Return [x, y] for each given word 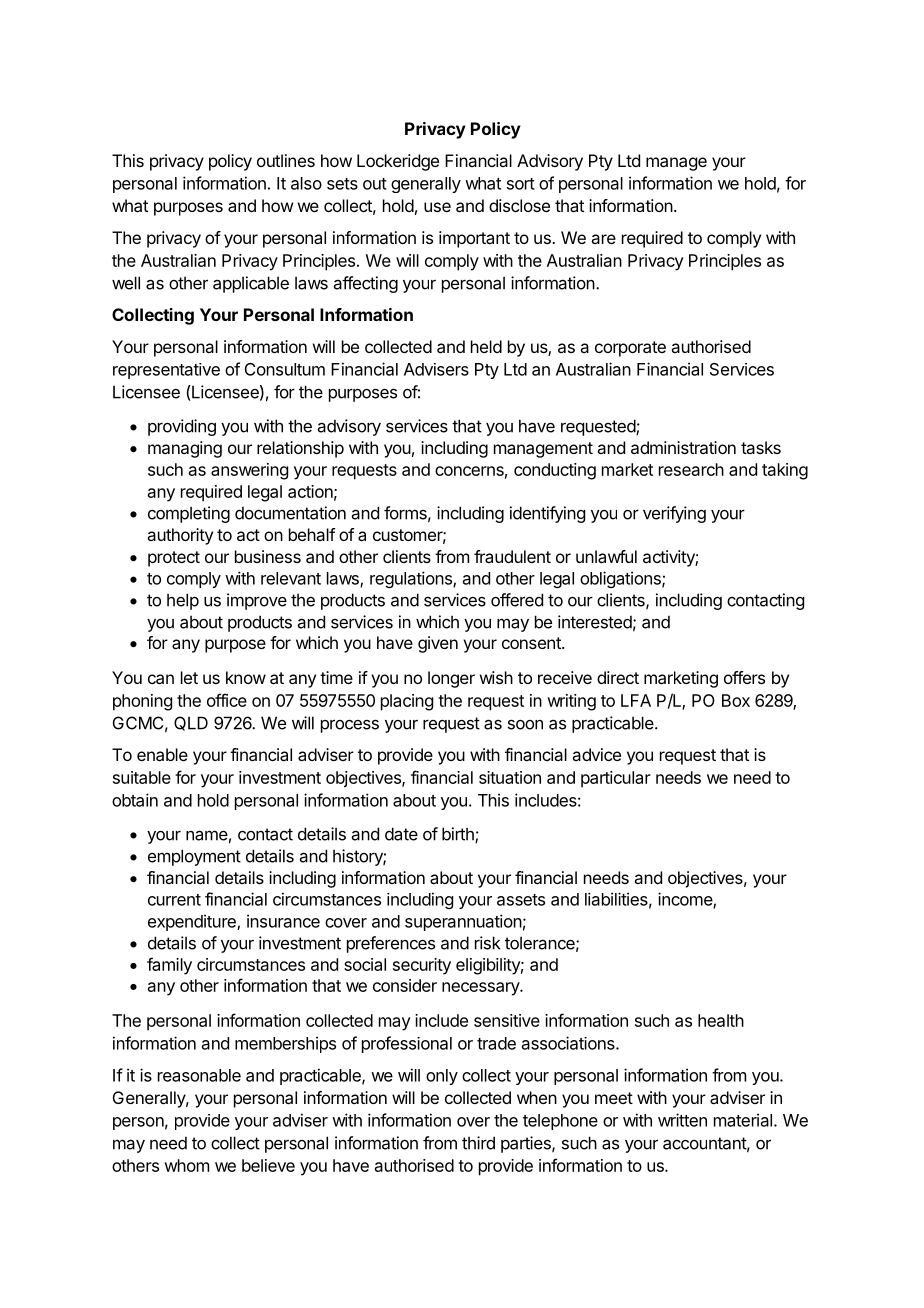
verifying [674, 514]
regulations [412, 579]
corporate [630, 349]
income [686, 900]
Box [736, 700]
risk [487, 943]
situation [510, 777]
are [603, 239]
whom [186, 1165]
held [486, 346]
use [437, 207]
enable [162, 754]
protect [174, 559]
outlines [286, 160]
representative [166, 371]
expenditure [193, 922]
